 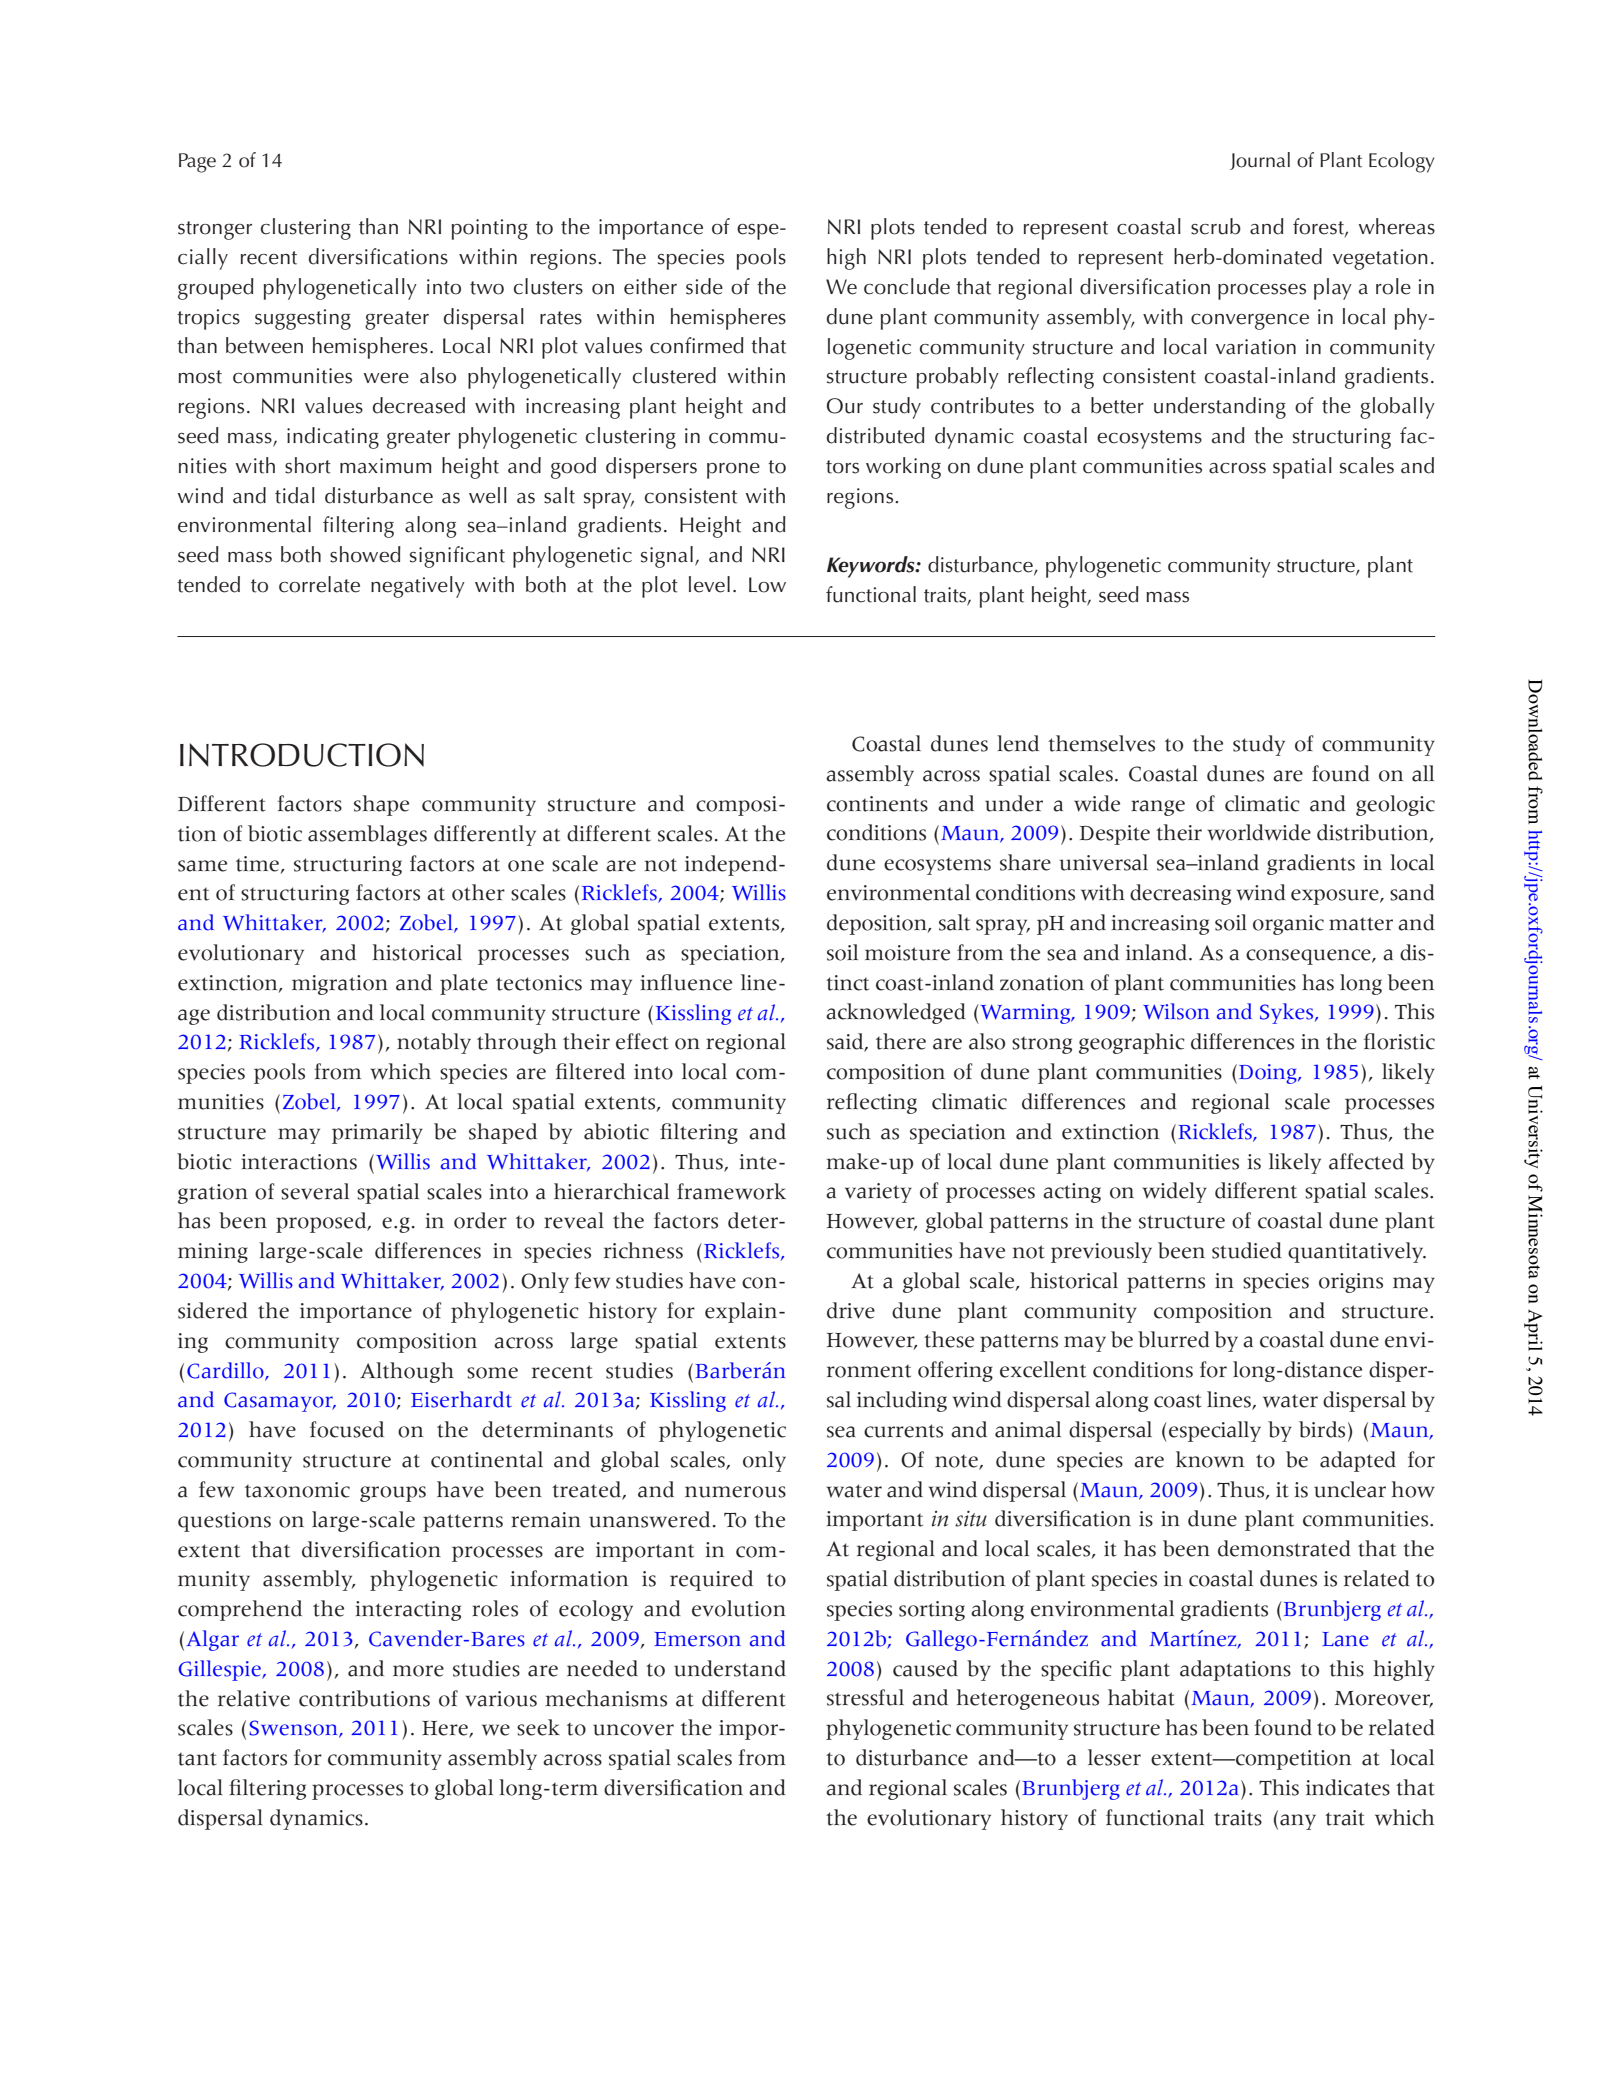 I want to click on acknowledged, so click(x=896, y=1013).
